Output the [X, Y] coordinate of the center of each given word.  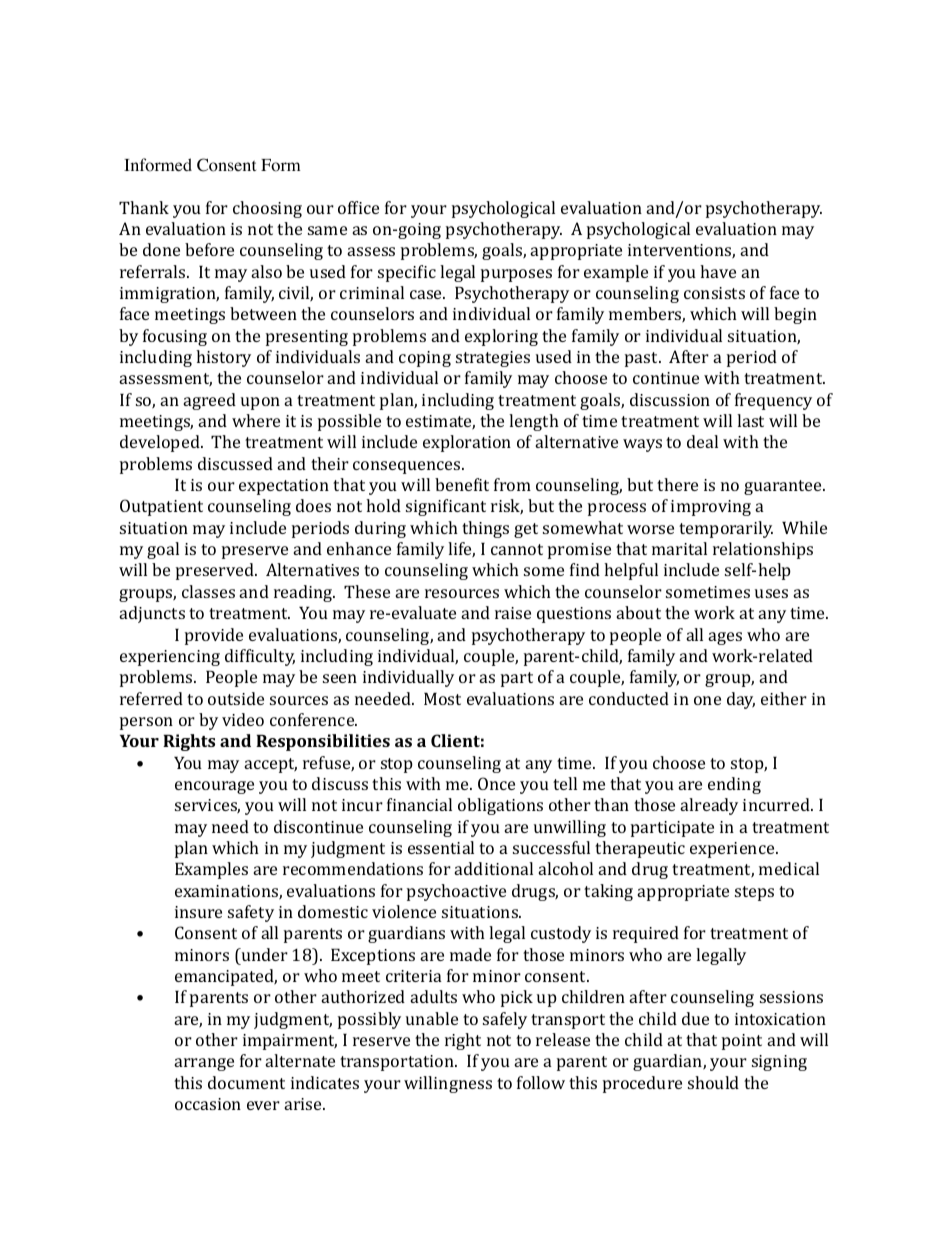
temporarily [726, 529]
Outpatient [161, 507]
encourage [214, 787]
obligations [500, 806]
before [209, 249]
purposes [516, 275]
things [485, 529]
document [246, 1082]
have [718, 271]
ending [734, 785]
